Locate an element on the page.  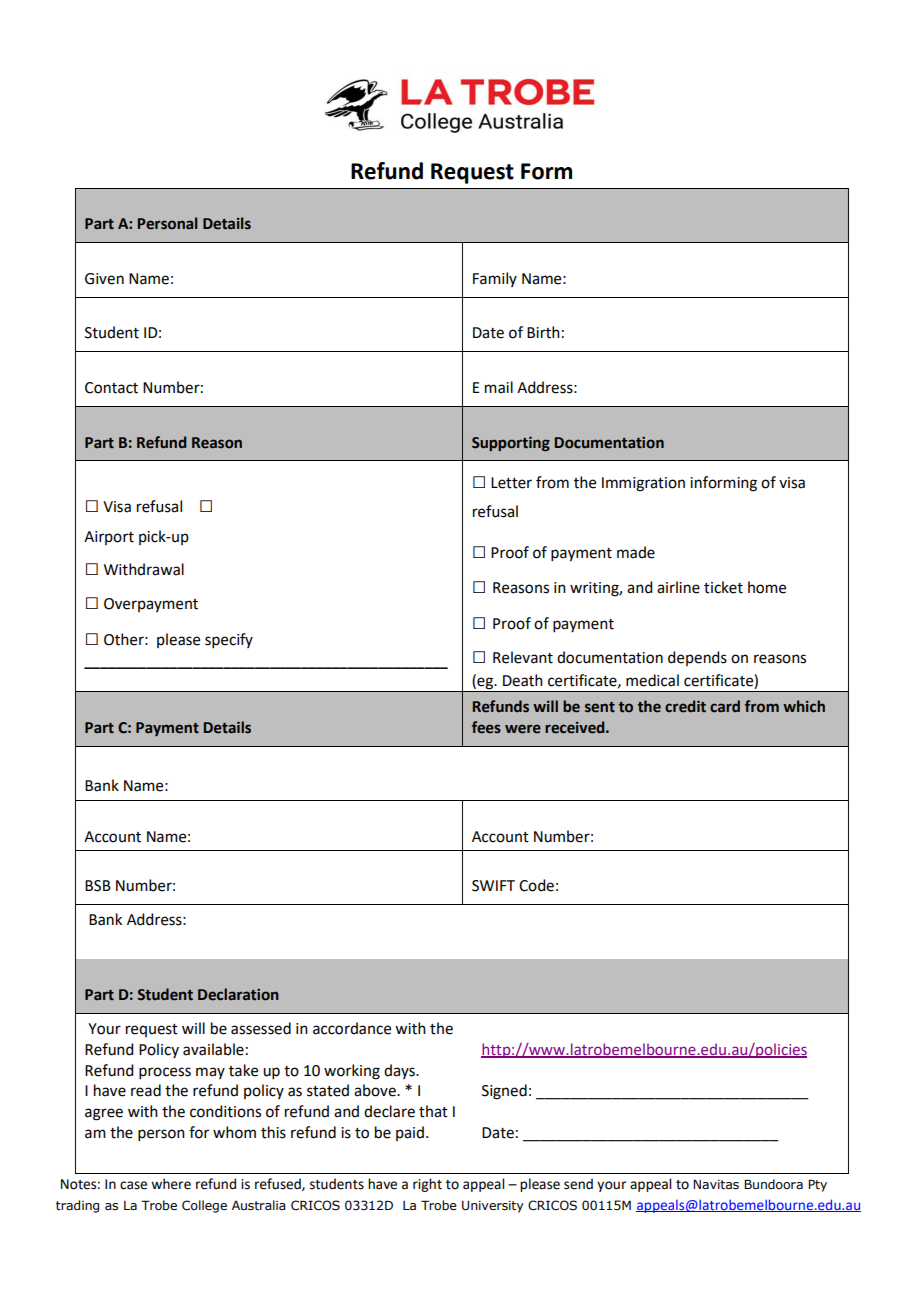
Signed is located at coordinates (504, 1092).
